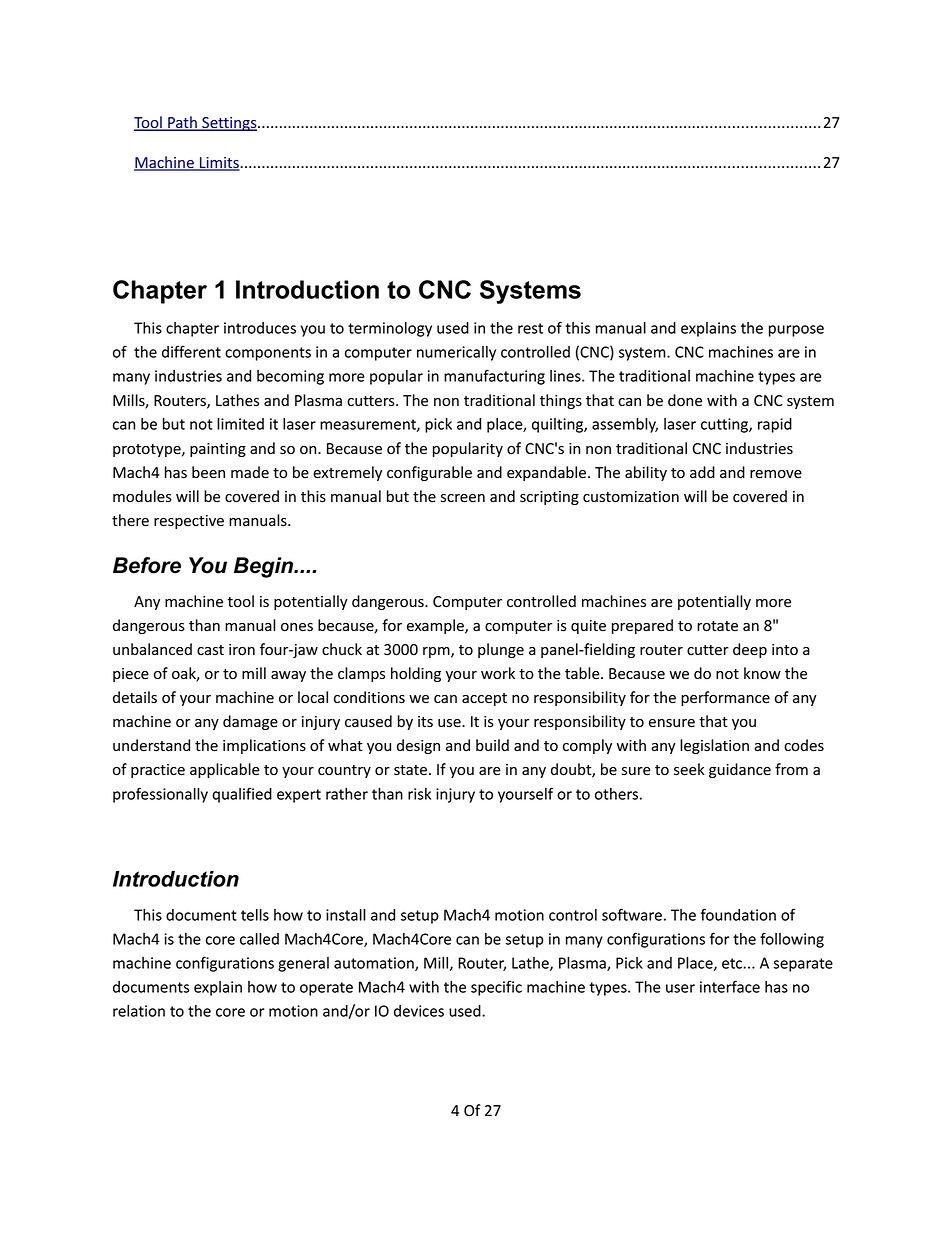 The width and height of the screenshot is (952, 1233). Describe the element at coordinates (191, 351) in the screenshot. I see `different` at that location.
